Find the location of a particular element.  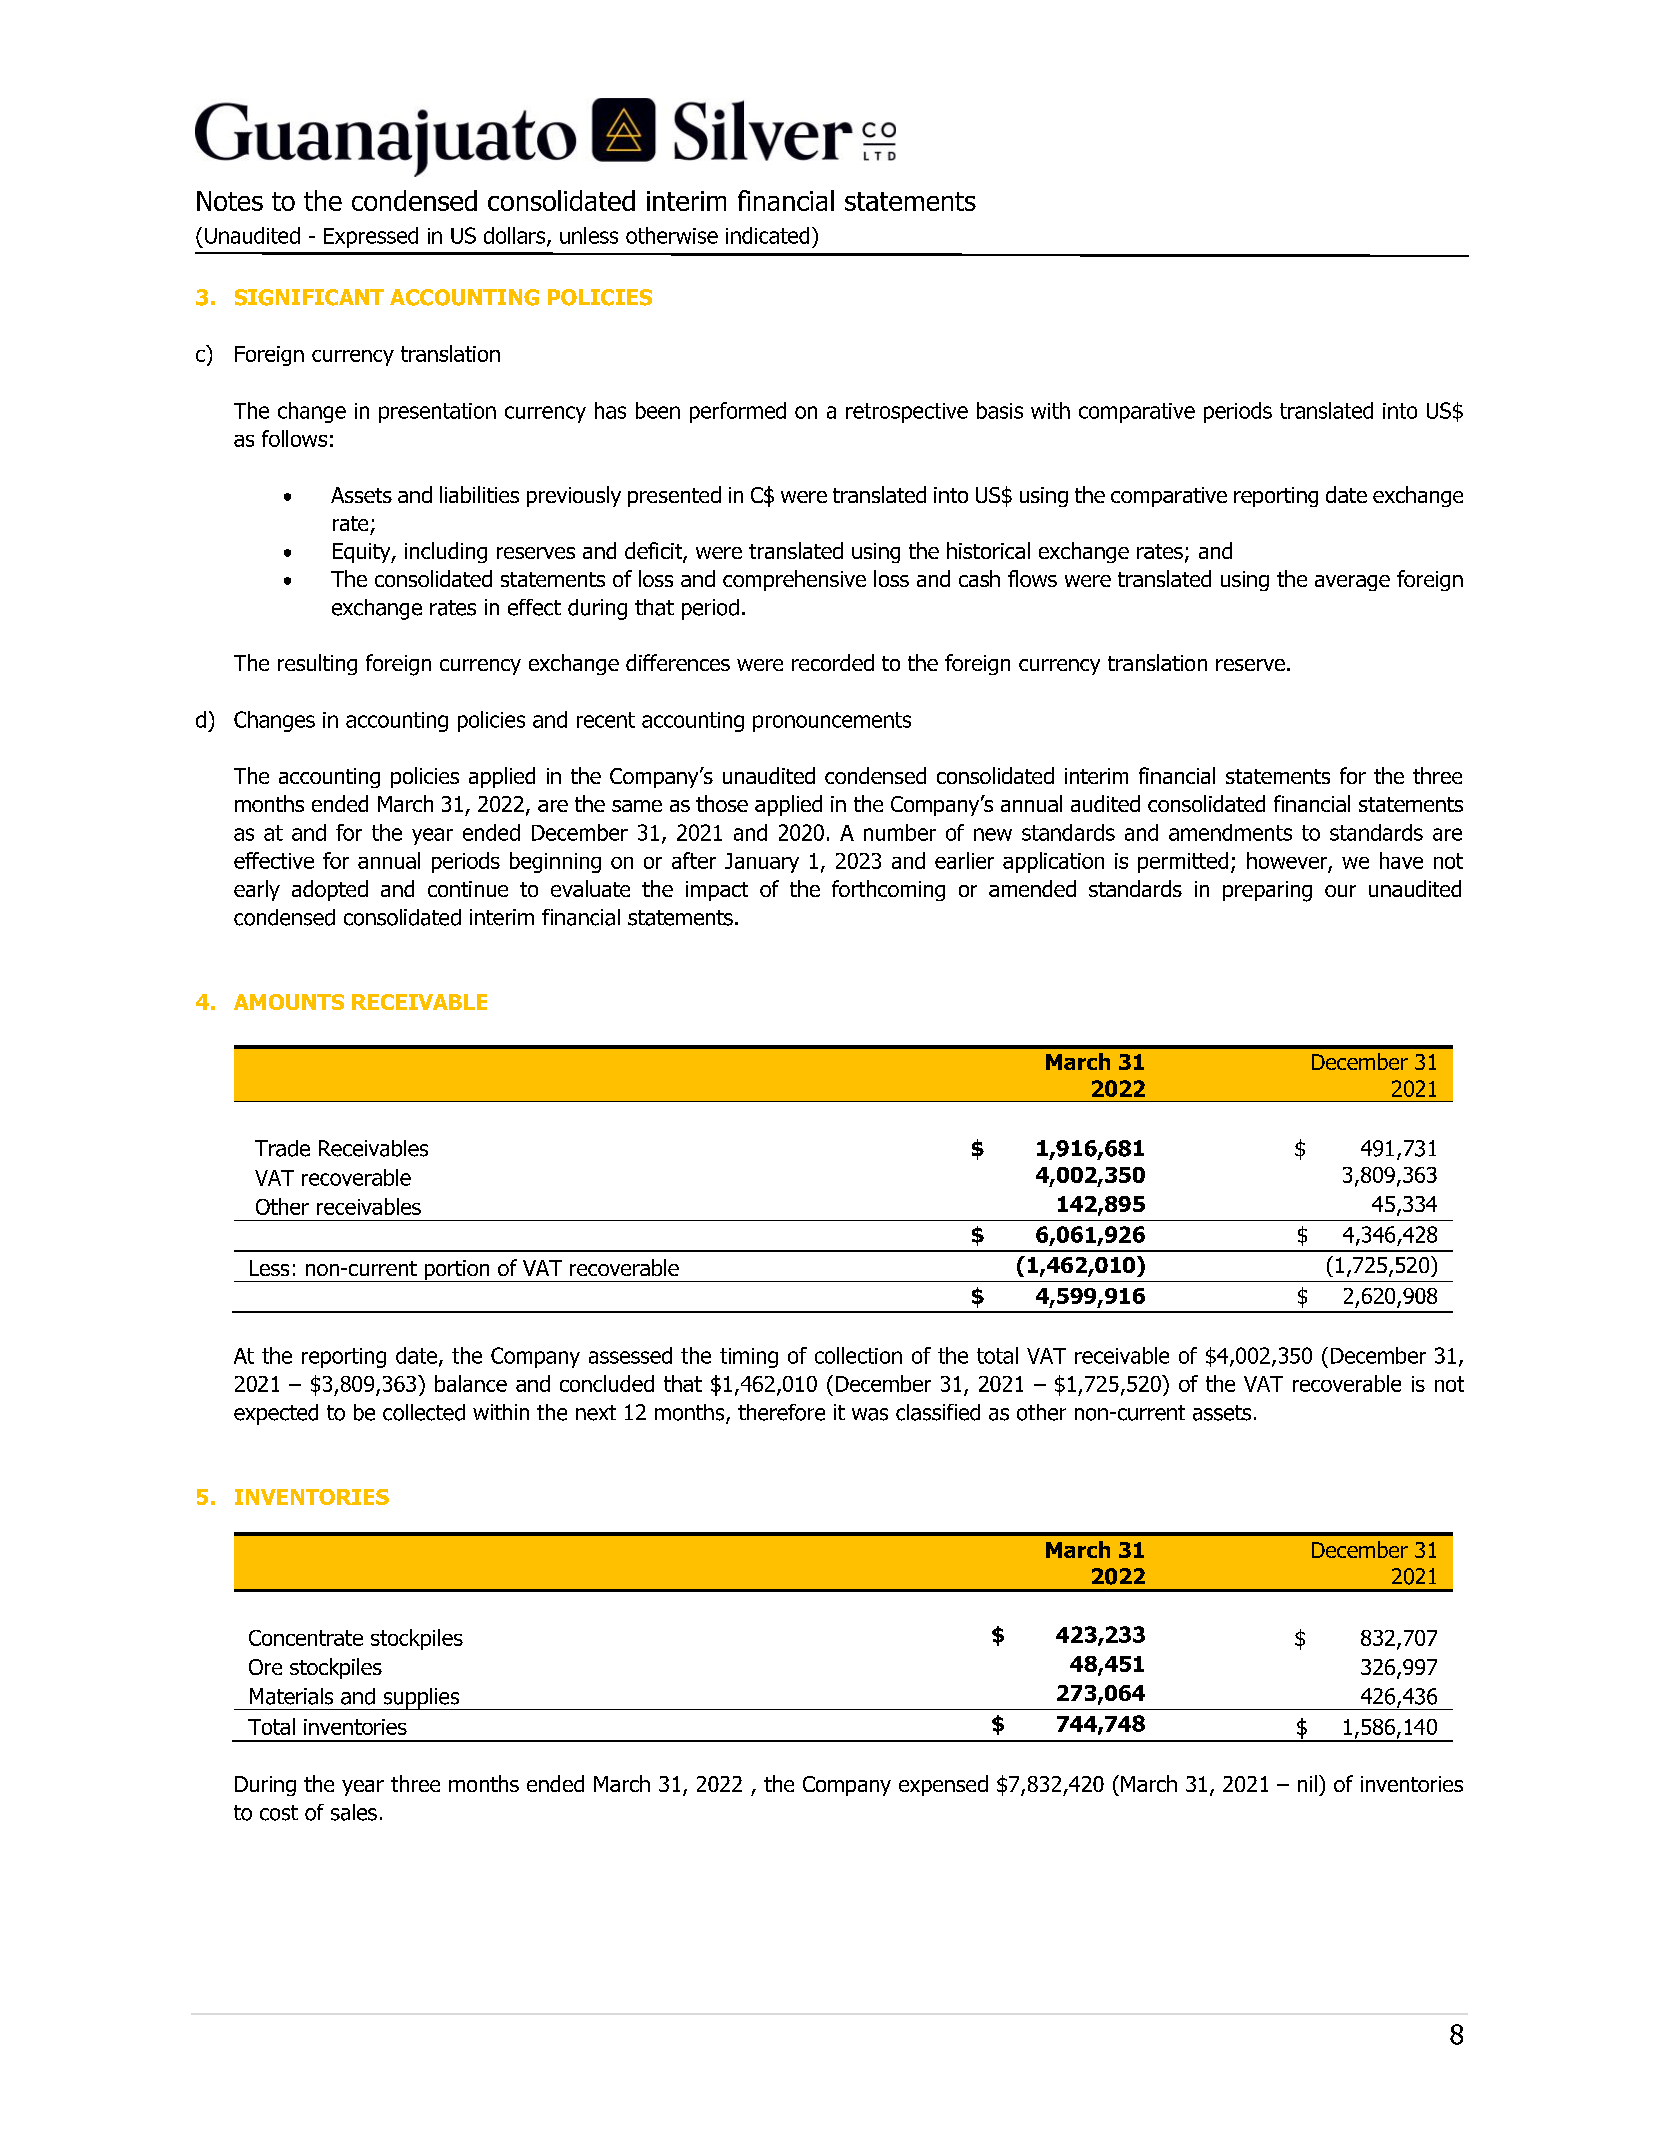

sales is located at coordinates (354, 1812).
